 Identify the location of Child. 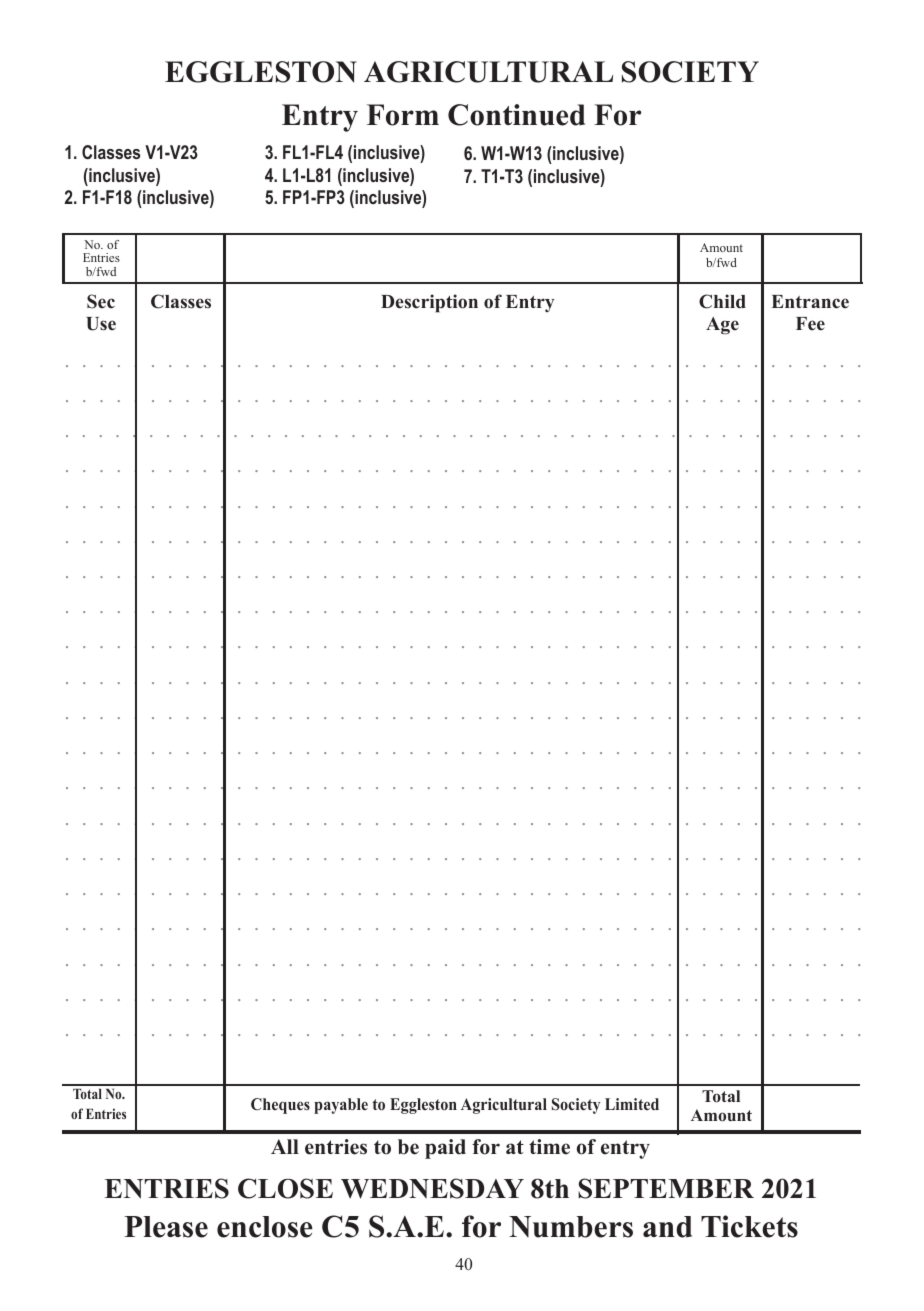
(722, 301).
